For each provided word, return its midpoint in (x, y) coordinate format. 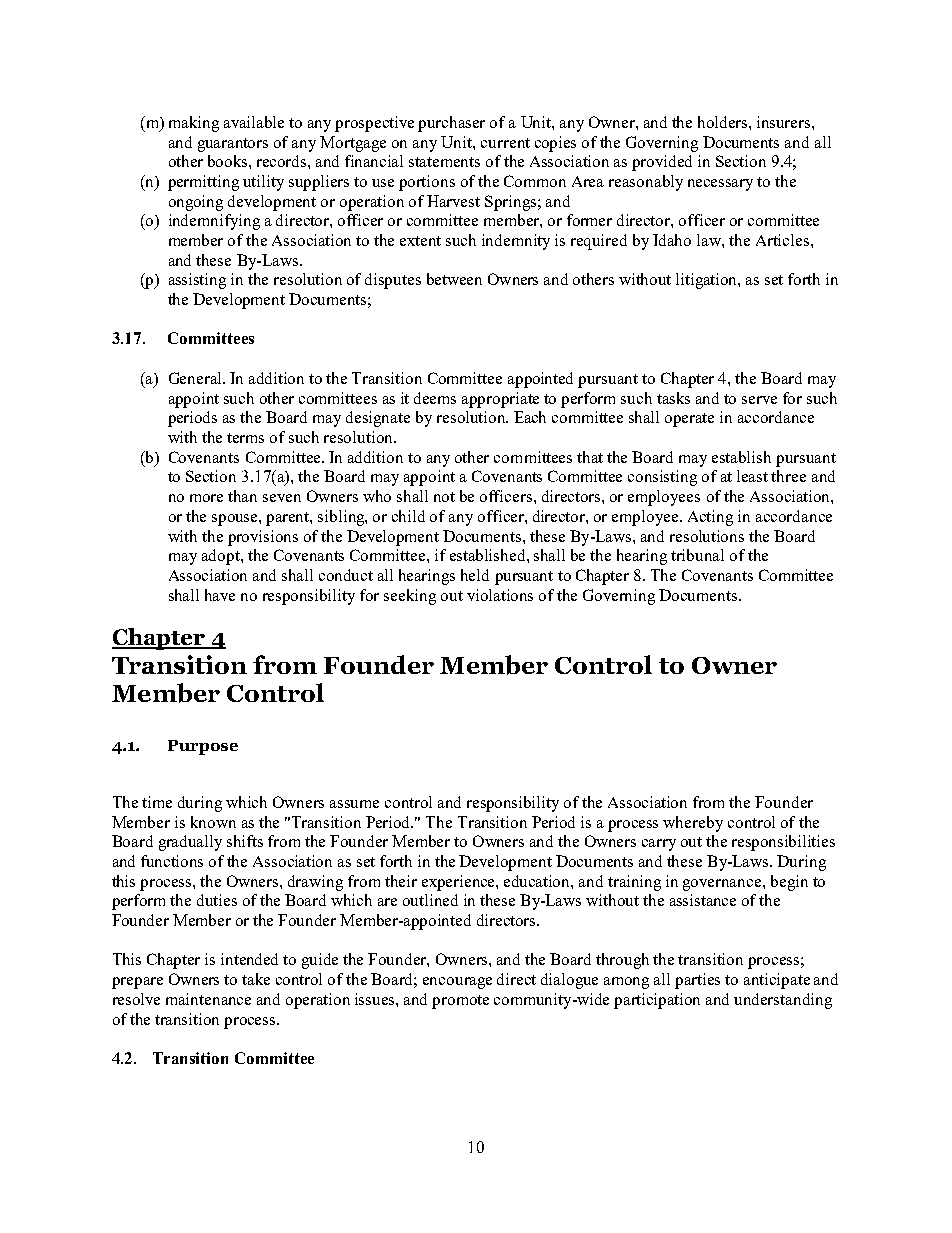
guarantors (233, 145)
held (475, 575)
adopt (222, 557)
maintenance (208, 999)
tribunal (697, 555)
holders (724, 122)
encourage (457, 983)
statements (444, 162)
